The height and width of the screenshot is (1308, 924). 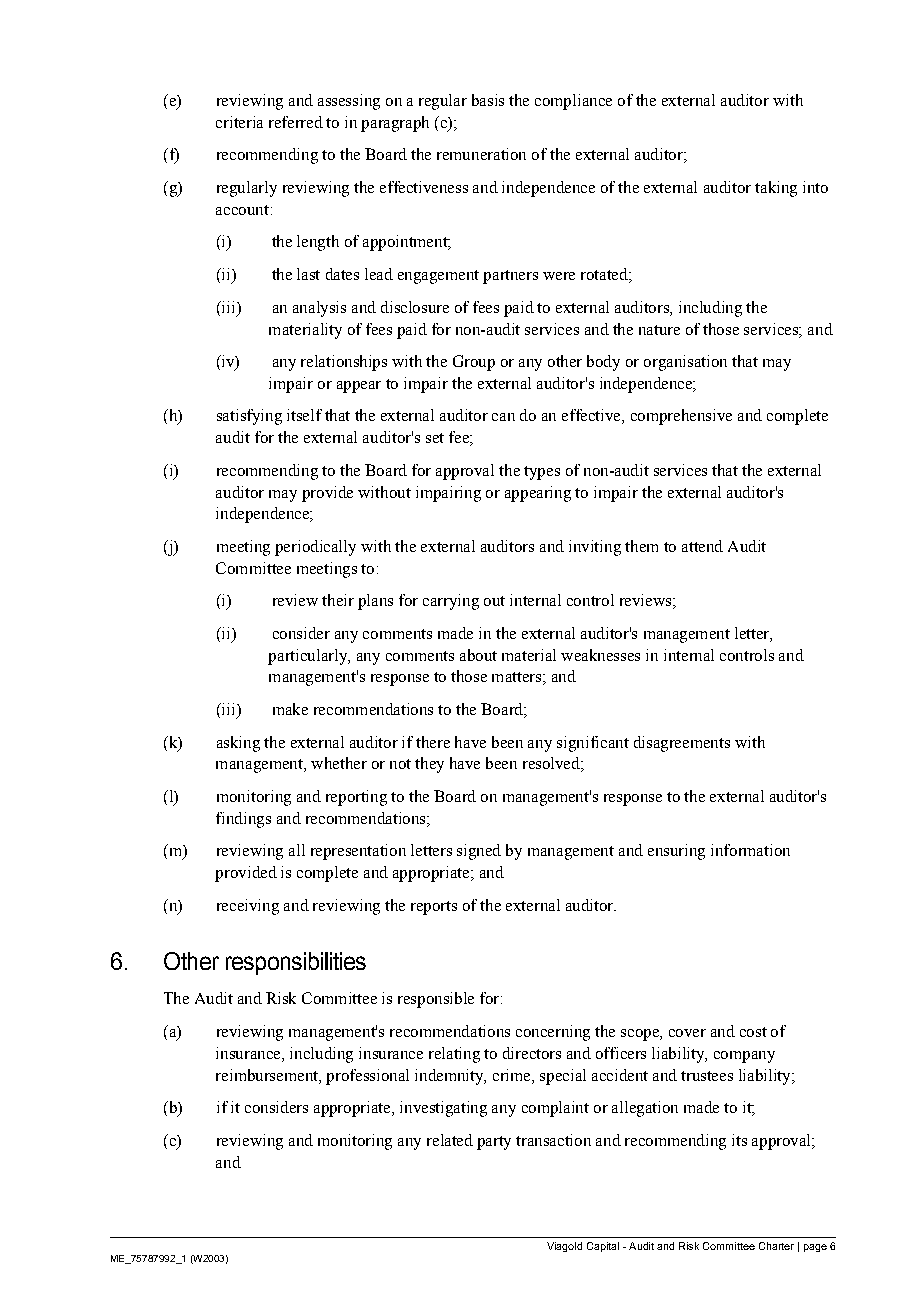 What do you see at coordinates (268, 1075) in the screenshot?
I see `reimbursement` at bounding box center [268, 1075].
